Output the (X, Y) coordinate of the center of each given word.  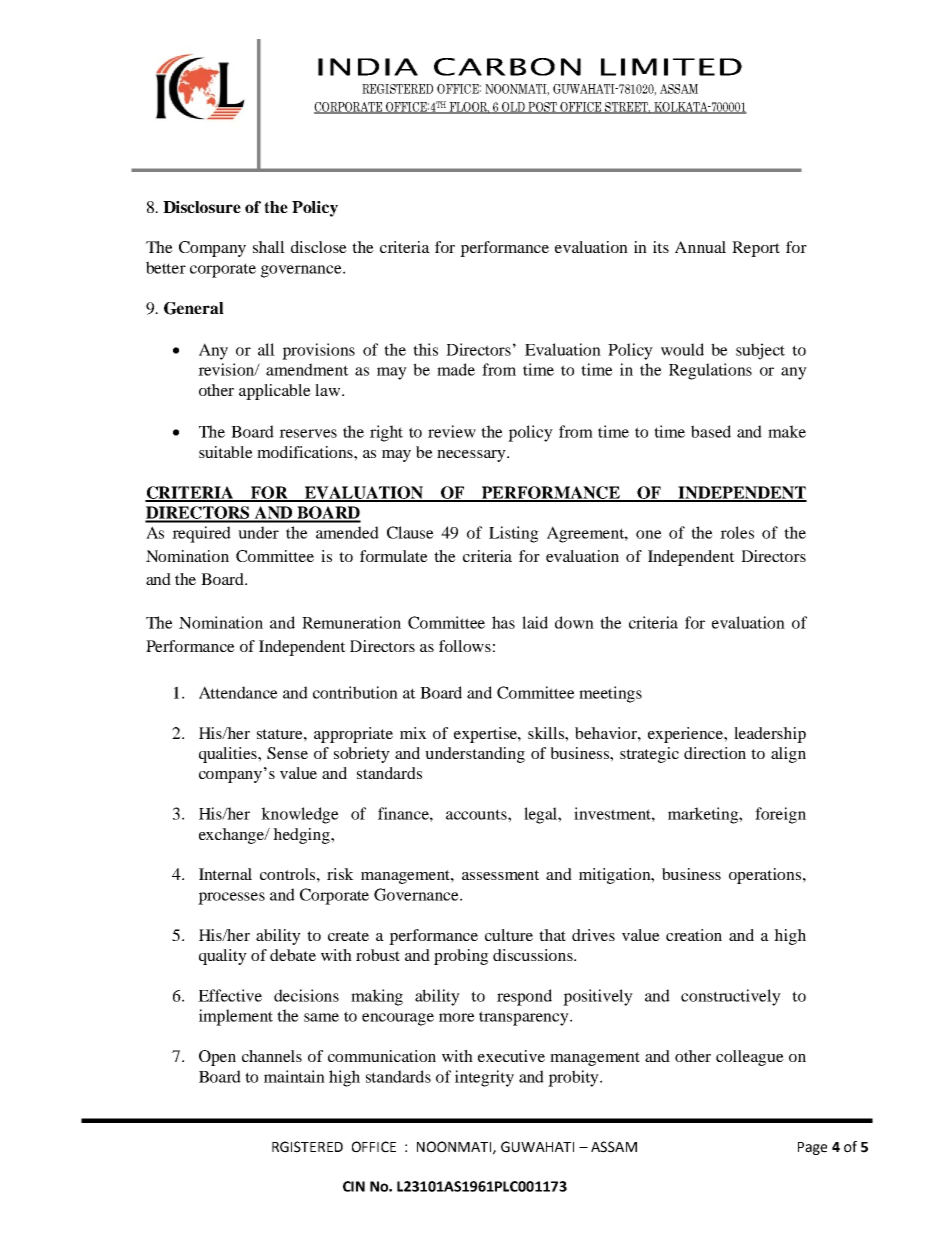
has (503, 622)
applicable (275, 392)
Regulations (710, 371)
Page (812, 1148)
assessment (501, 875)
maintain (294, 1076)
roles (737, 532)
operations (766, 876)
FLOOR (468, 108)
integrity (484, 1078)
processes (231, 898)
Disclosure (202, 207)
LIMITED (671, 67)
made (456, 369)
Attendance (238, 692)
